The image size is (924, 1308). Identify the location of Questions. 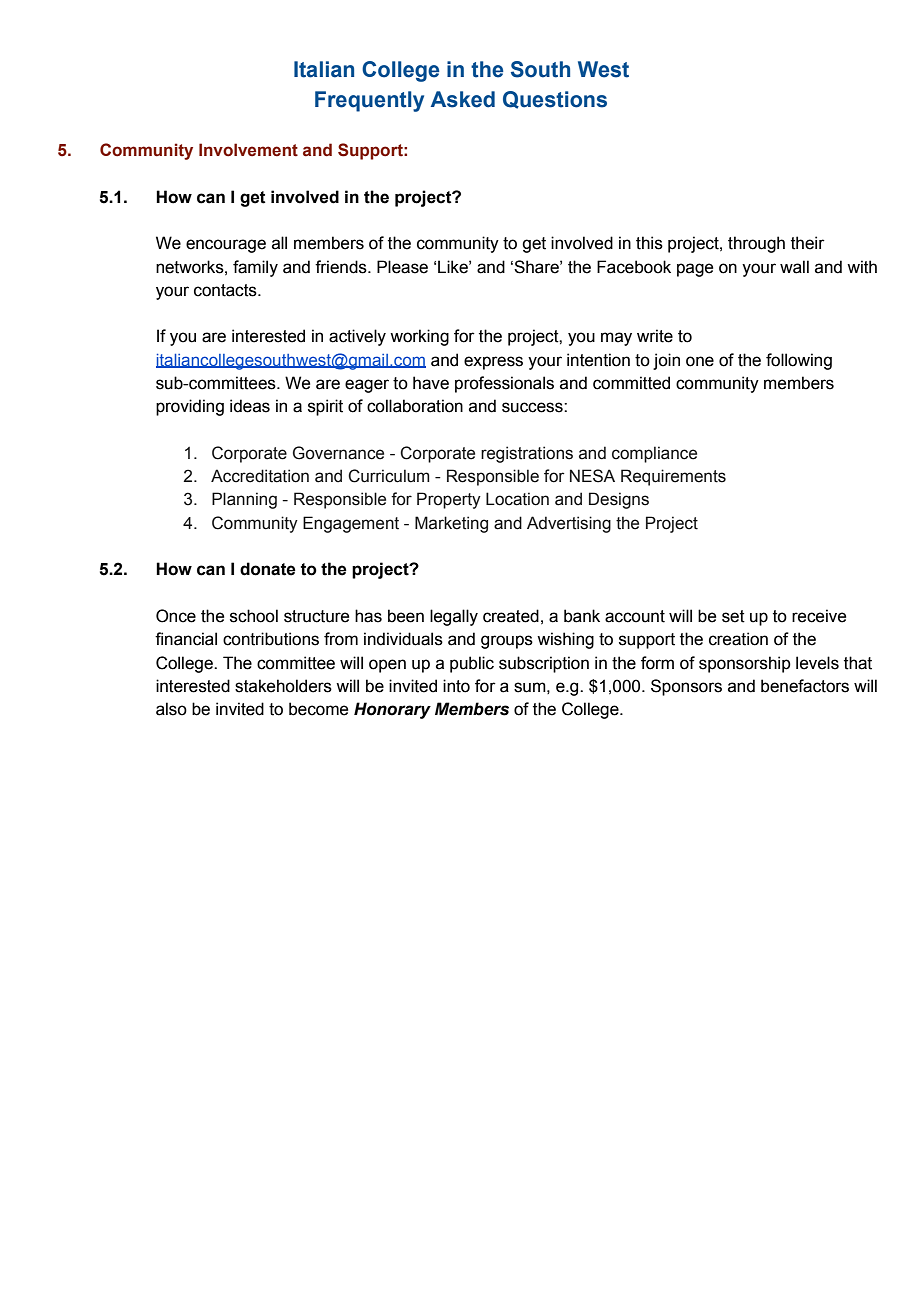
(555, 100).
